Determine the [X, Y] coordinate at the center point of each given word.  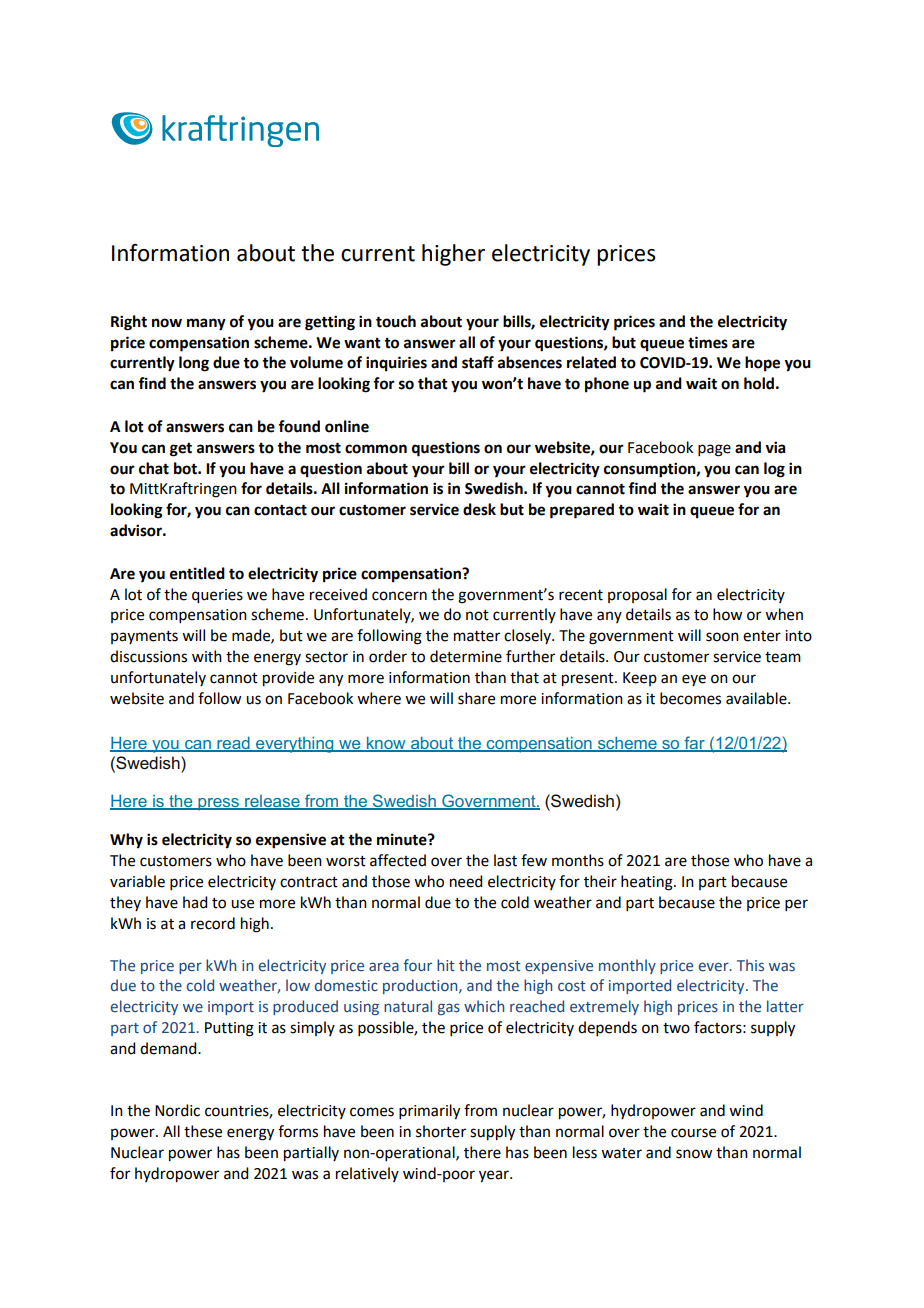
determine [466, 656]
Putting [229, 1029]
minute [403, 839]
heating [648, 883]
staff [478, 362]
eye [694, 680]
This [750, 965]
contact [280, 510]
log [774, 470]
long [194, 364]
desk [479, 509]
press [218, 804]
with [207, 656]
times [708, 342]
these [203, 1131]
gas [449, 1009]
